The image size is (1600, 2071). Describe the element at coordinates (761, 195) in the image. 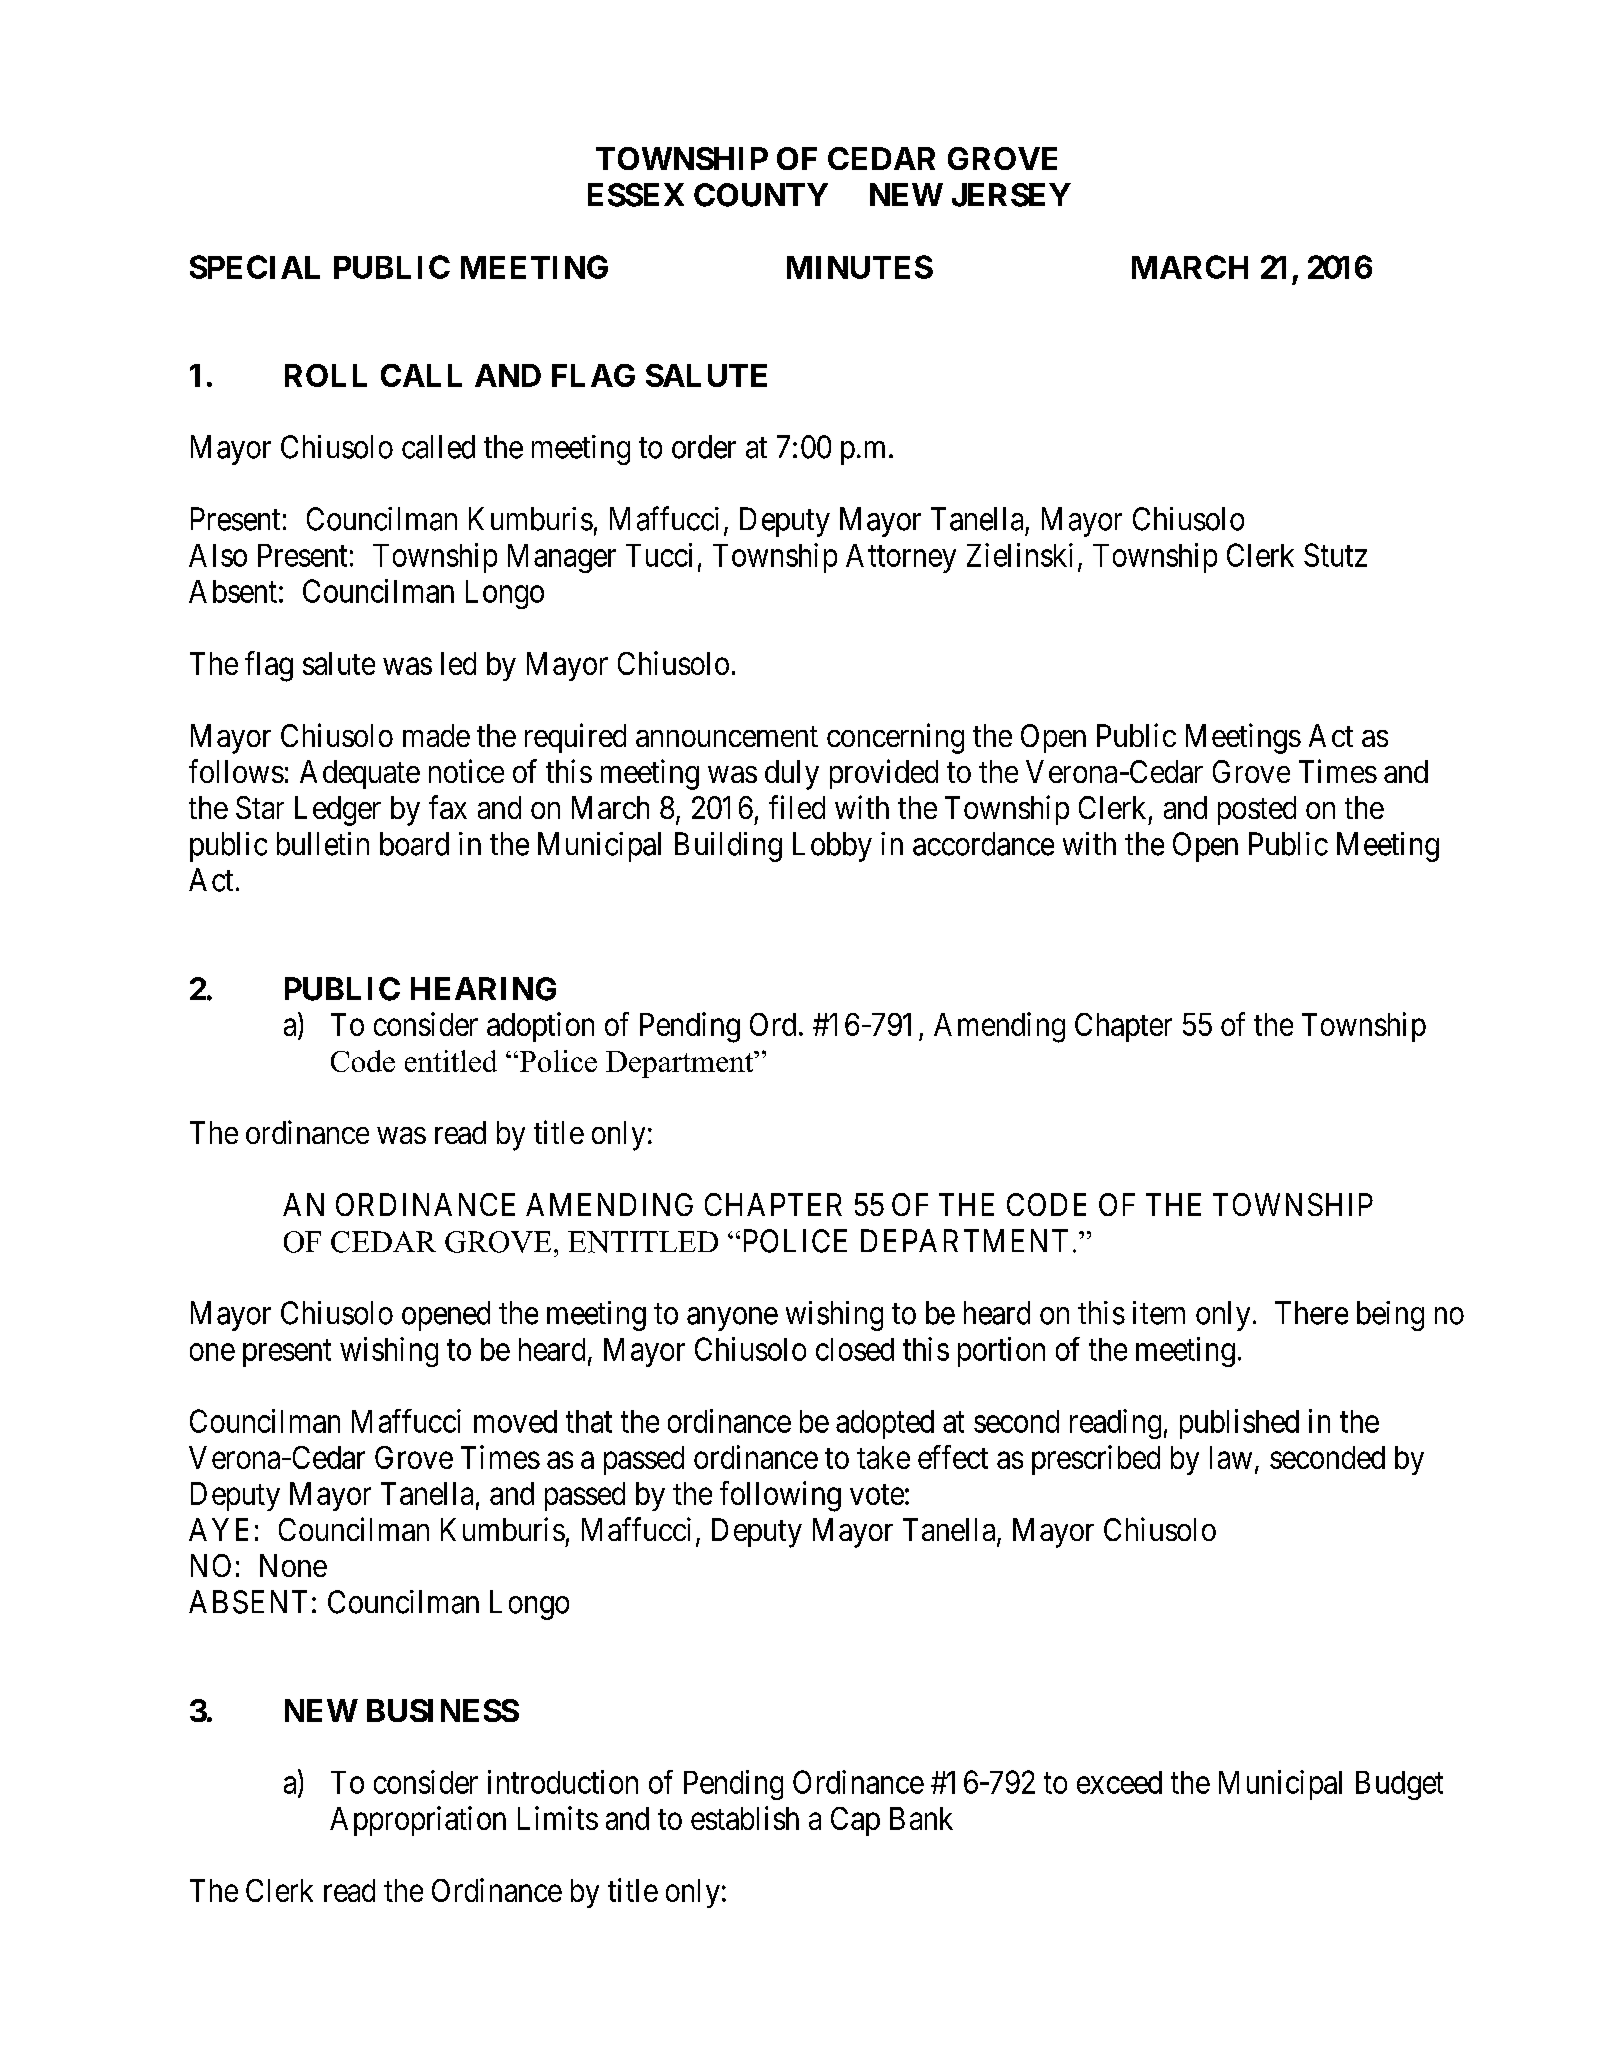

I see `COUNTY` at that location.
